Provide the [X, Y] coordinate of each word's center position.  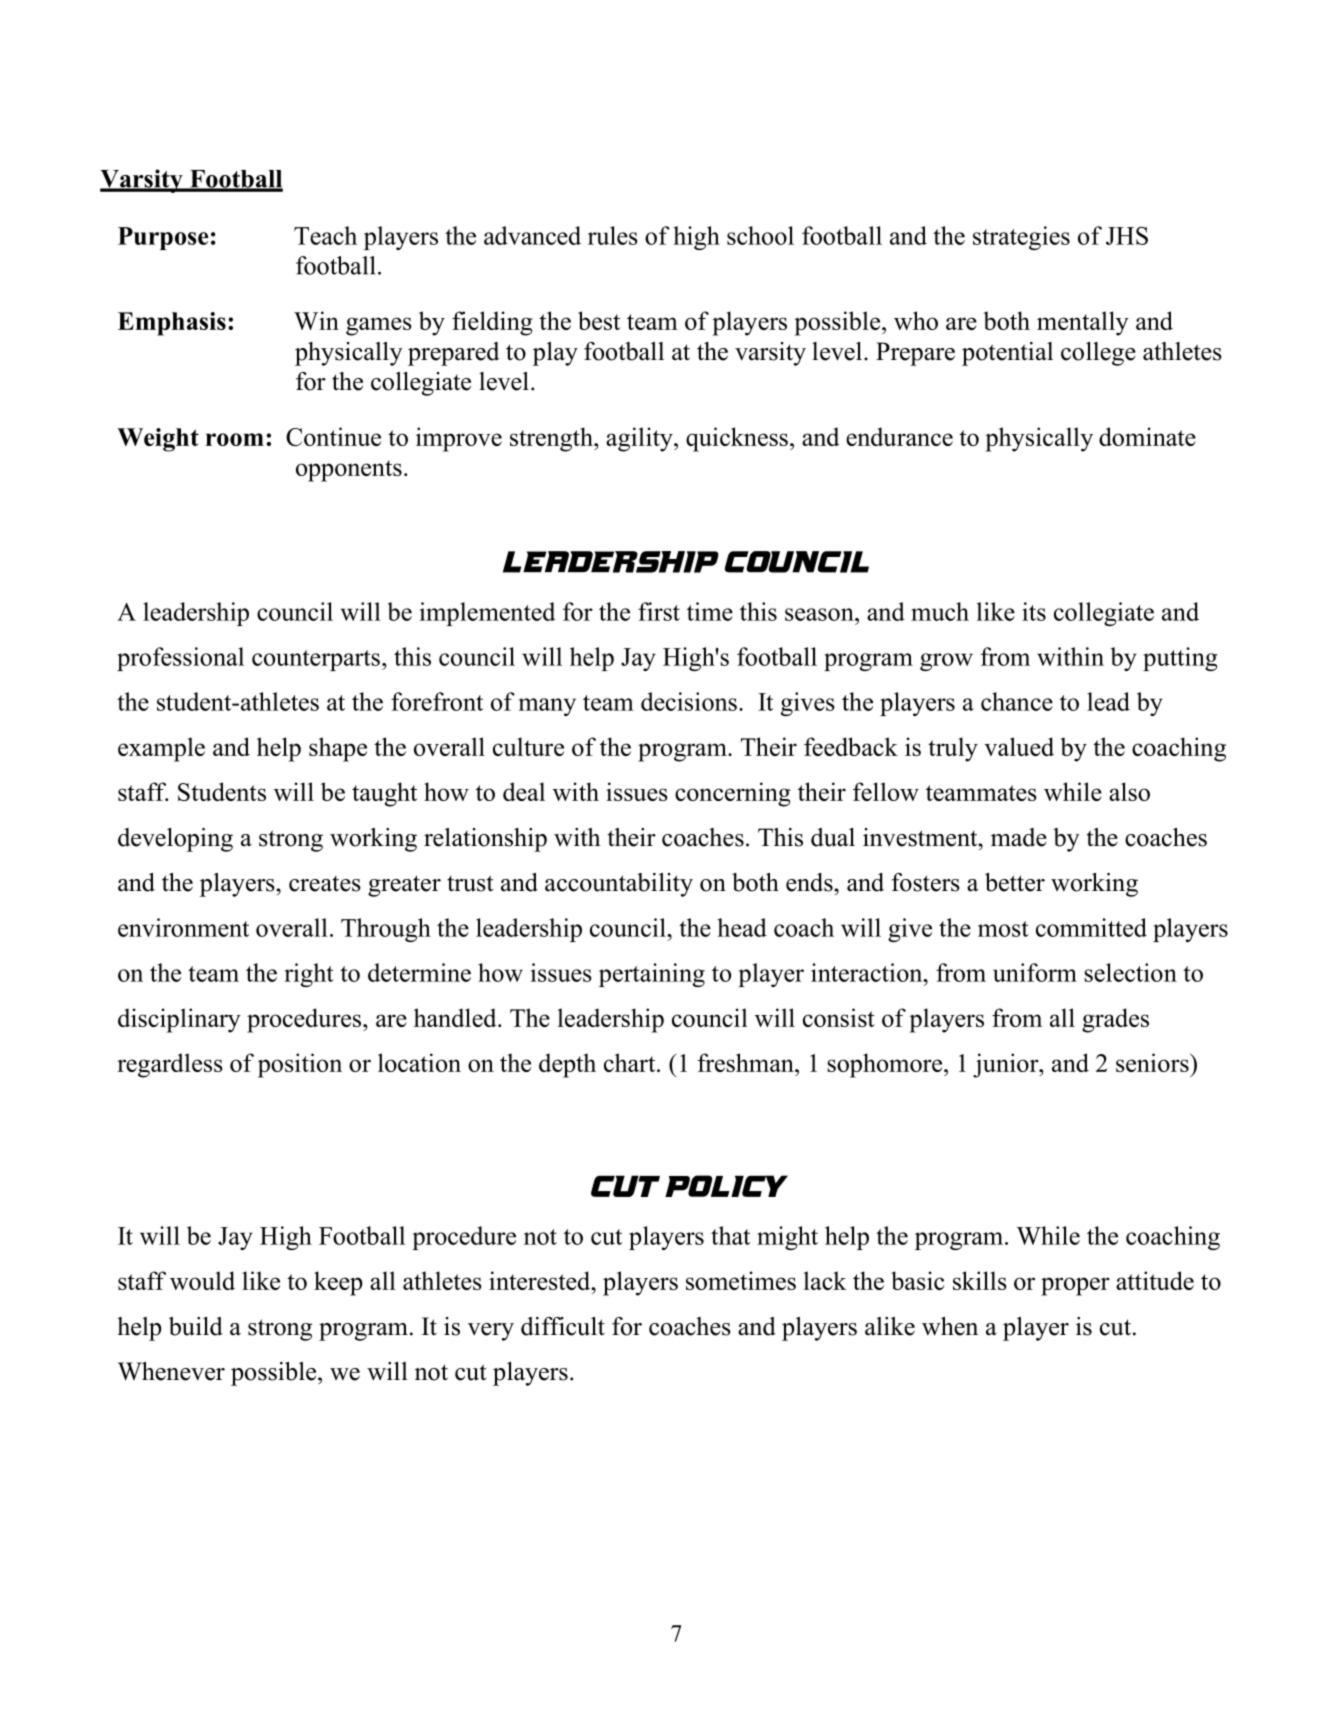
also [1129, 791]
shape [338, 749]
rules [613, 235]
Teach [325, 235]
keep [338, 1283]
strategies [1021, 238]
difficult [563, 1326]
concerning [733, 794]
